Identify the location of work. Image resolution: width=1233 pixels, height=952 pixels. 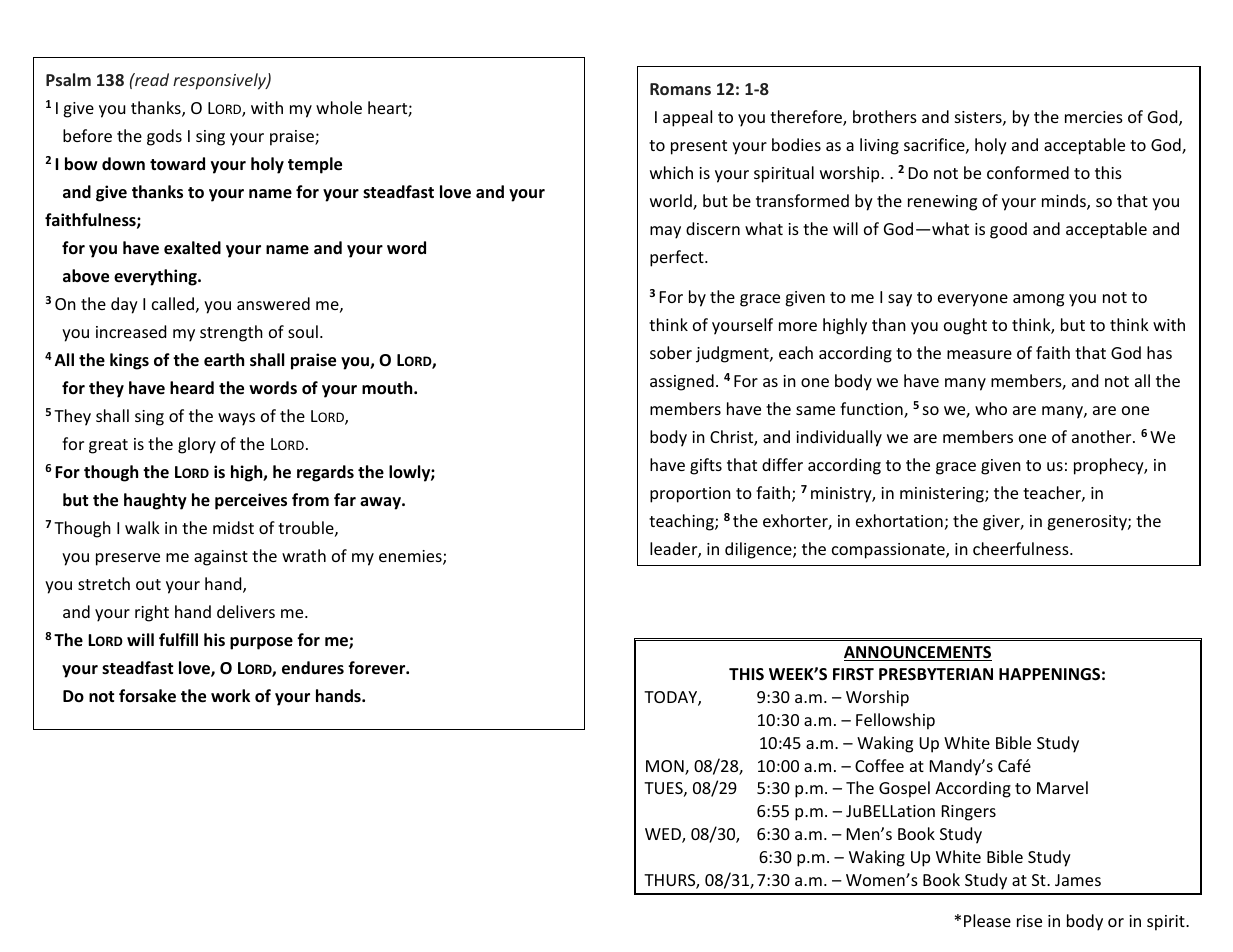
(230, 695).
